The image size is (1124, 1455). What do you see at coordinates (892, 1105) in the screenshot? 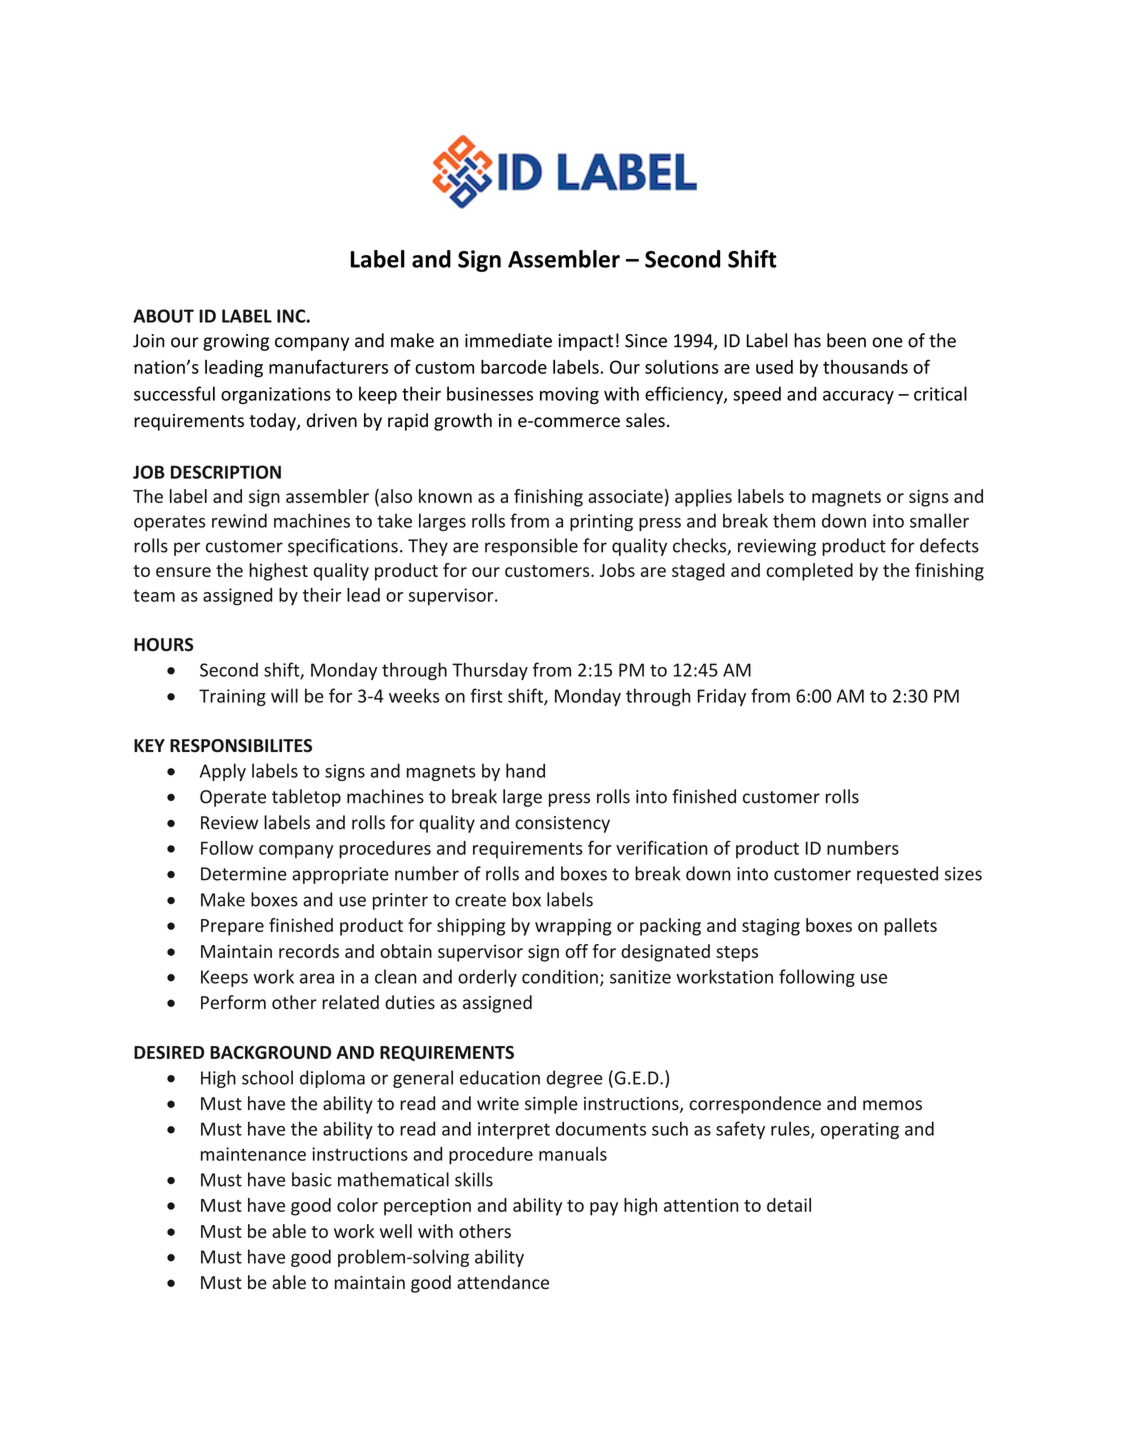
I see `memos` at bounding box center [892, 1105].
